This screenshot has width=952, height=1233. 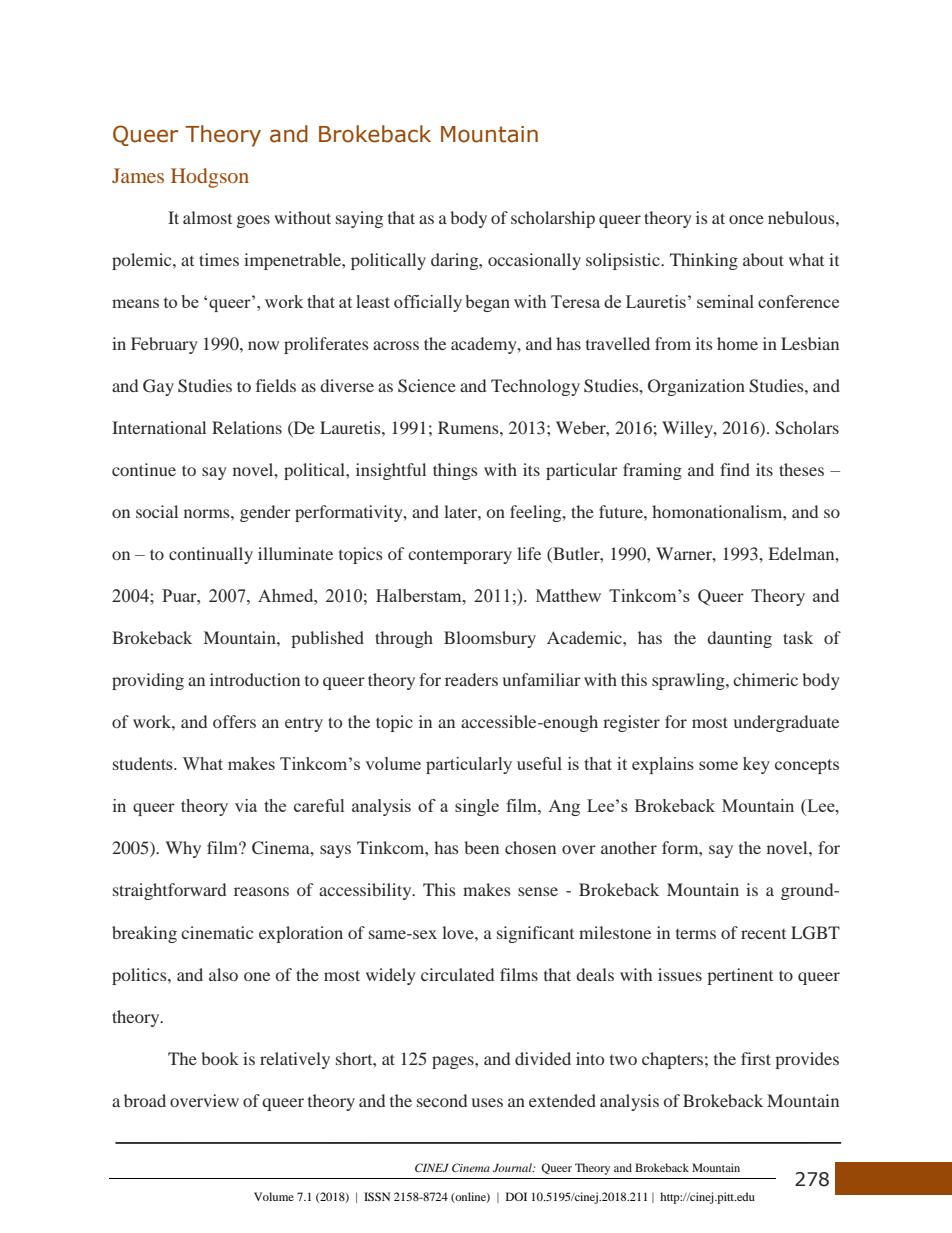 I want to click on nebulous, so click(x=802, y=217).
